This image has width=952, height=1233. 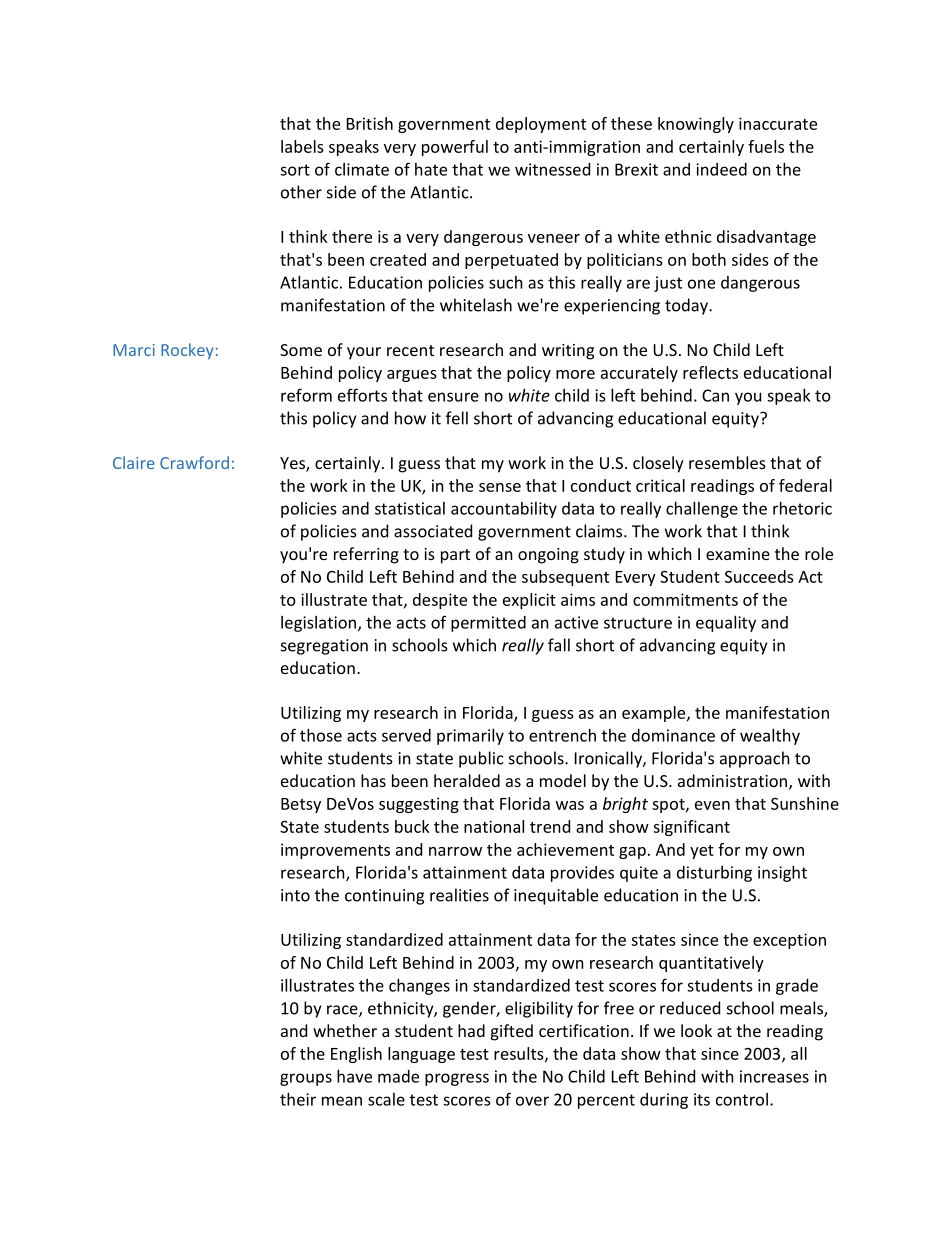 What do you see at coordinates (457, 1079) in the image?
I see `progress` at bounding box center [457, 1079].
